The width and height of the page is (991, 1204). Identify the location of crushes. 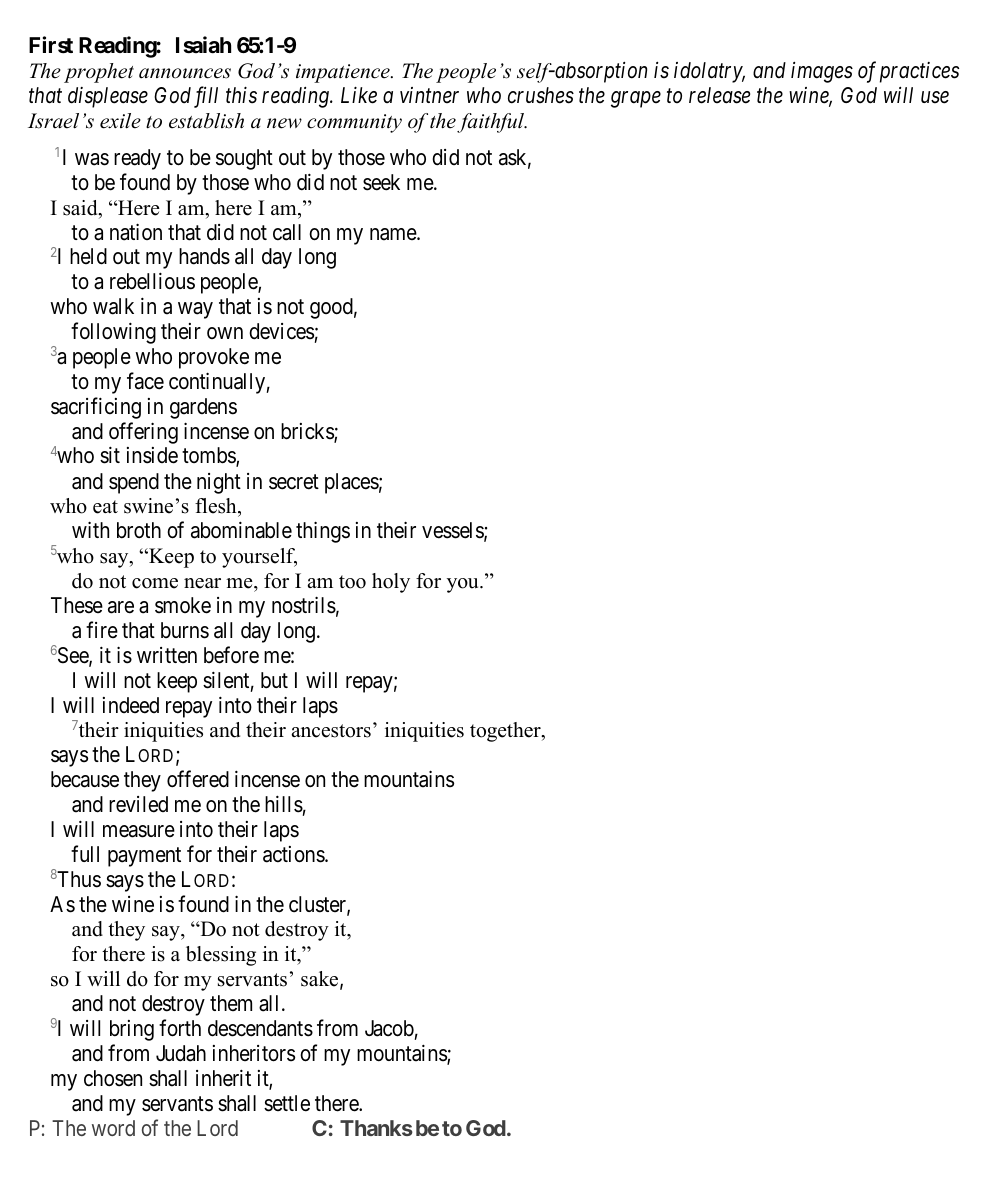
(541, 95).
